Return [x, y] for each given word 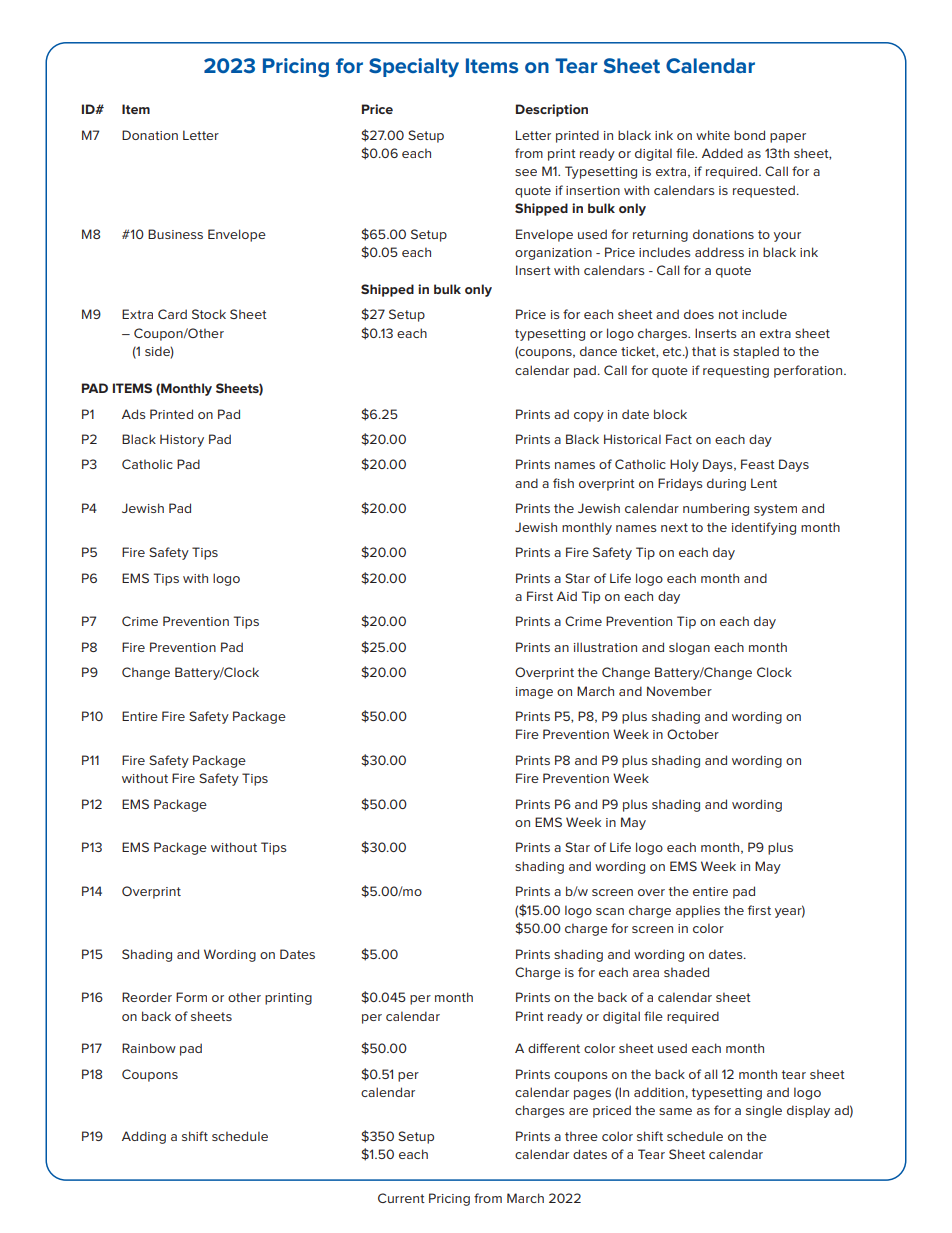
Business [175, 234]
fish [563, 483]
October [693, 734]
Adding [144, 1137]
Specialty [414, 67]
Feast [758, 464]
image [534, 693]
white [713, 135]
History [182, 440]
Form [191, 997]
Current [401, 1198]
